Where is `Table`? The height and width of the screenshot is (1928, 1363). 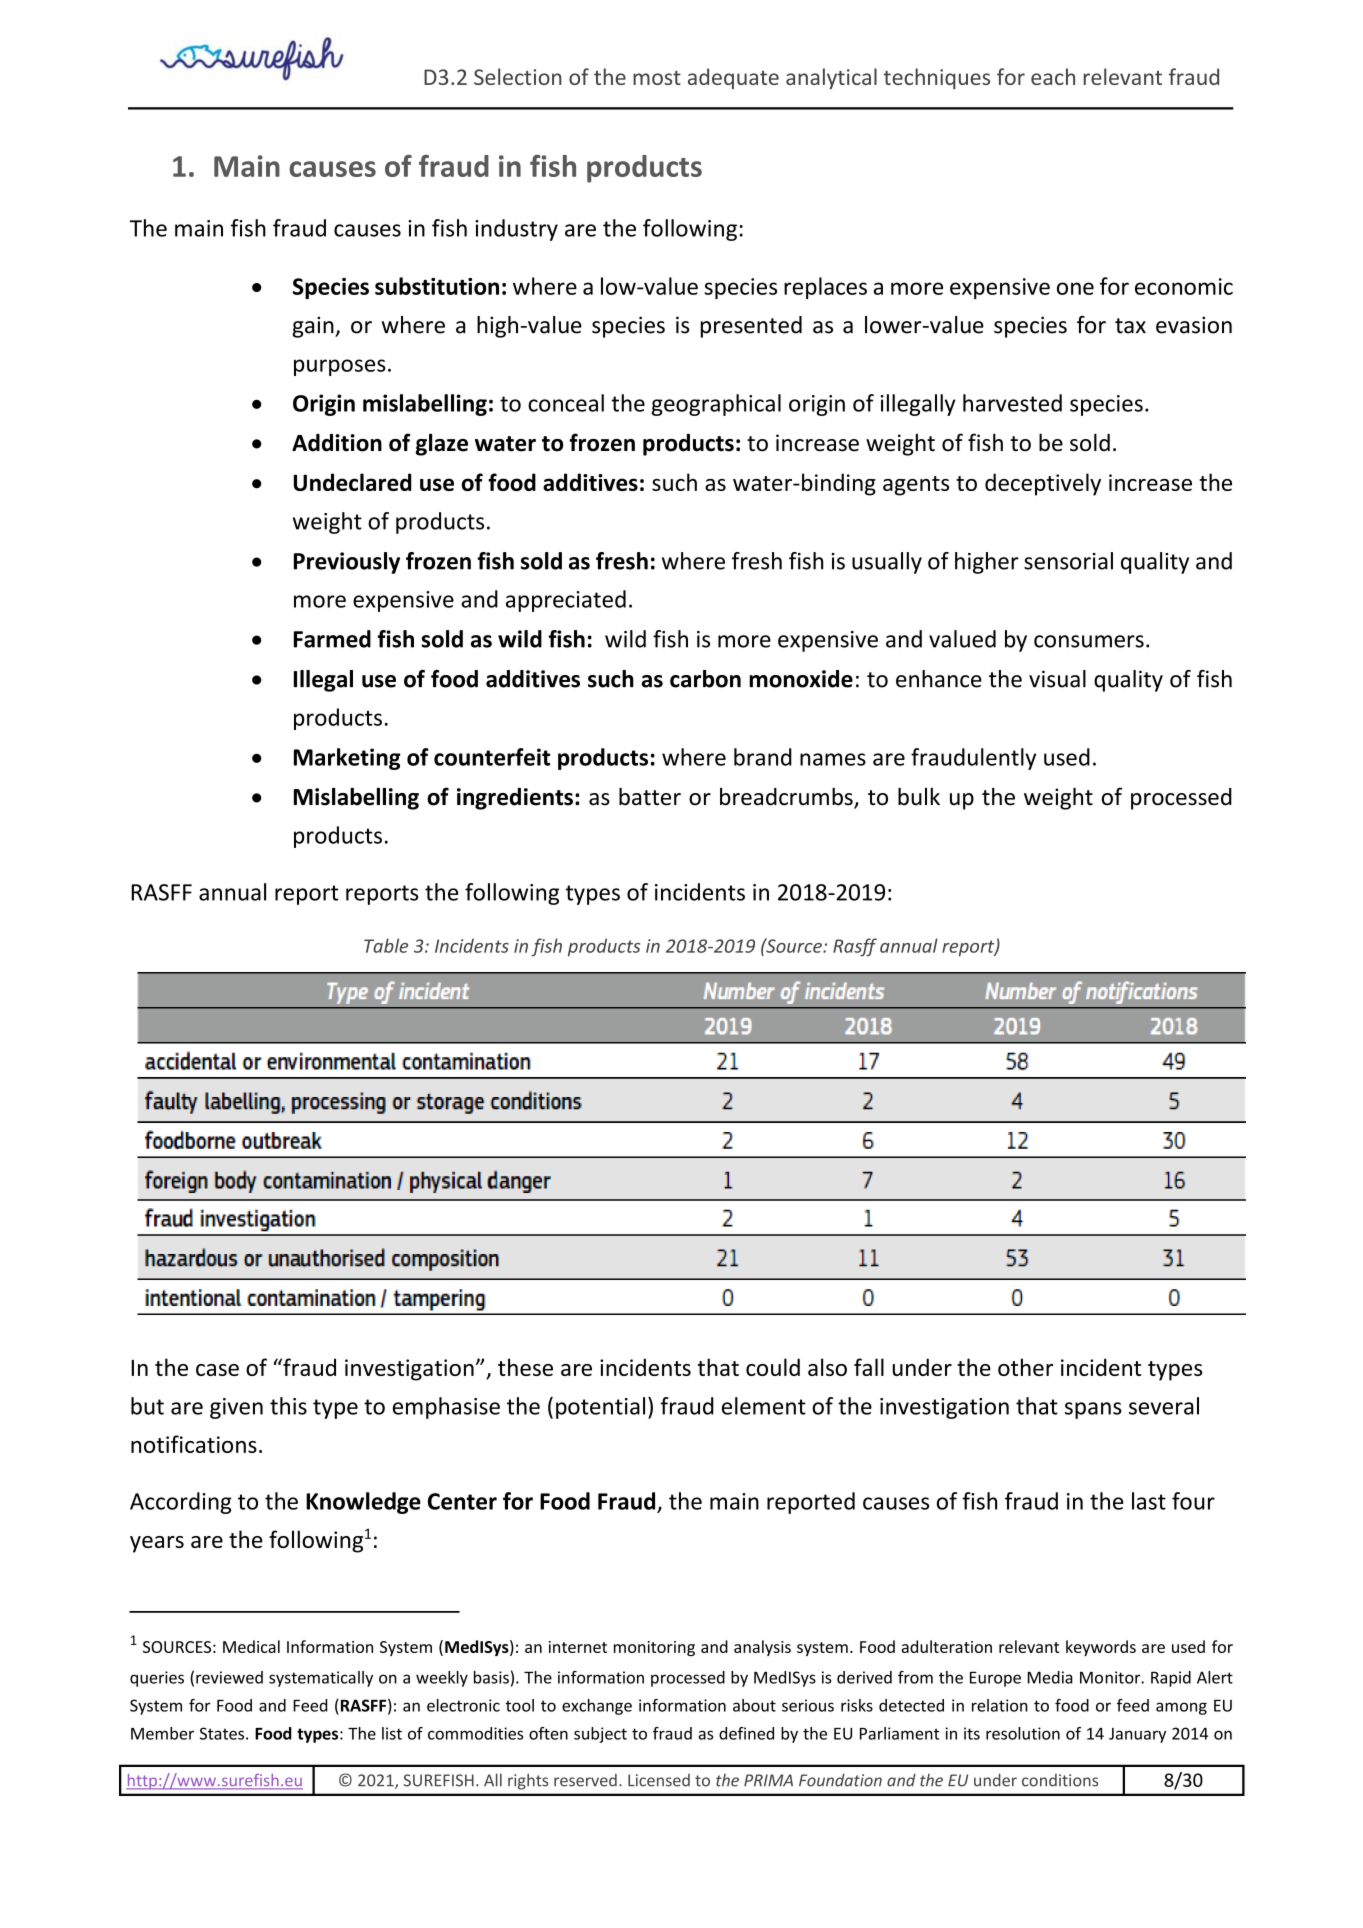
Table is located at coordinates (386, 945).
